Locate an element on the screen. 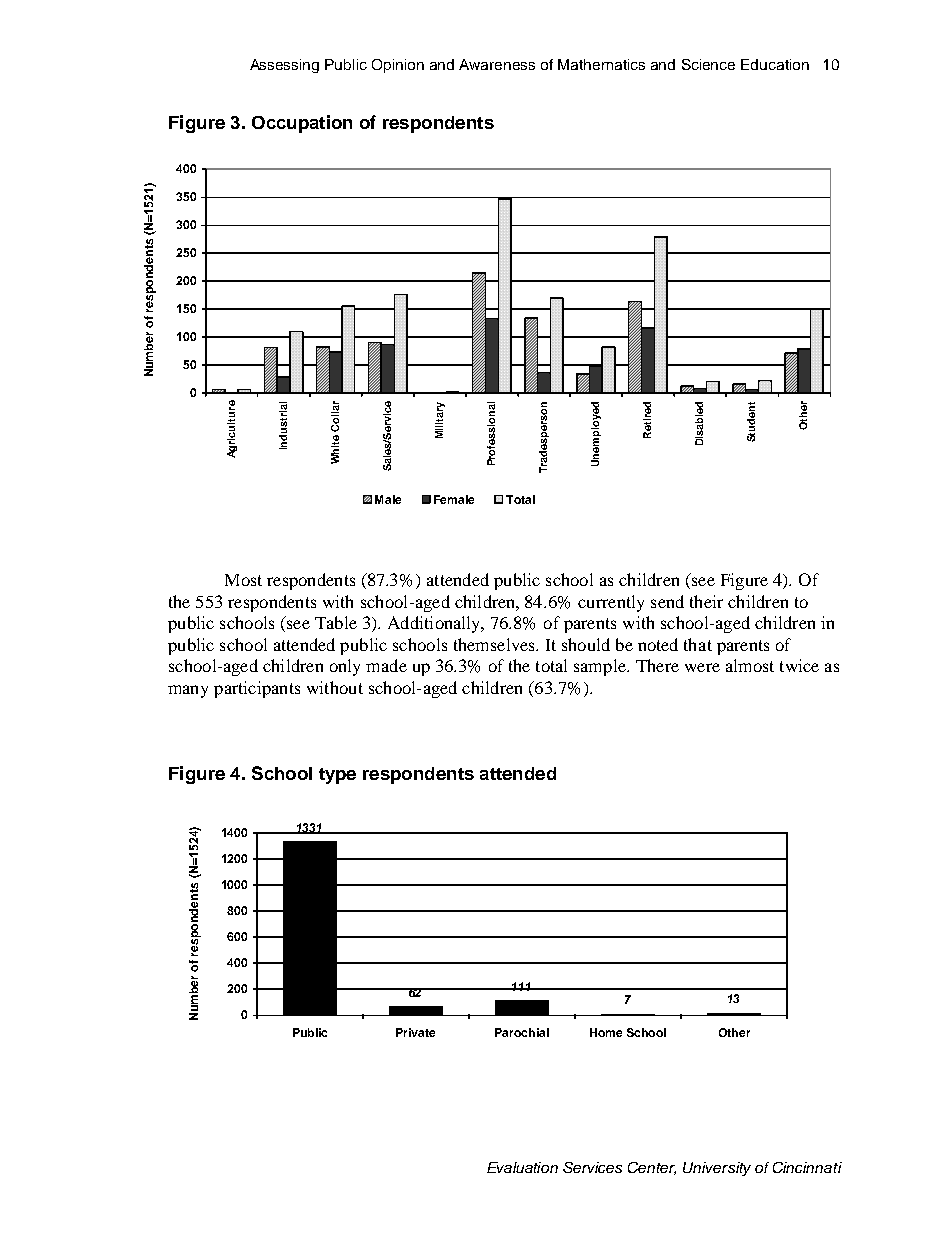  were is located at coordinates (702, 667).
